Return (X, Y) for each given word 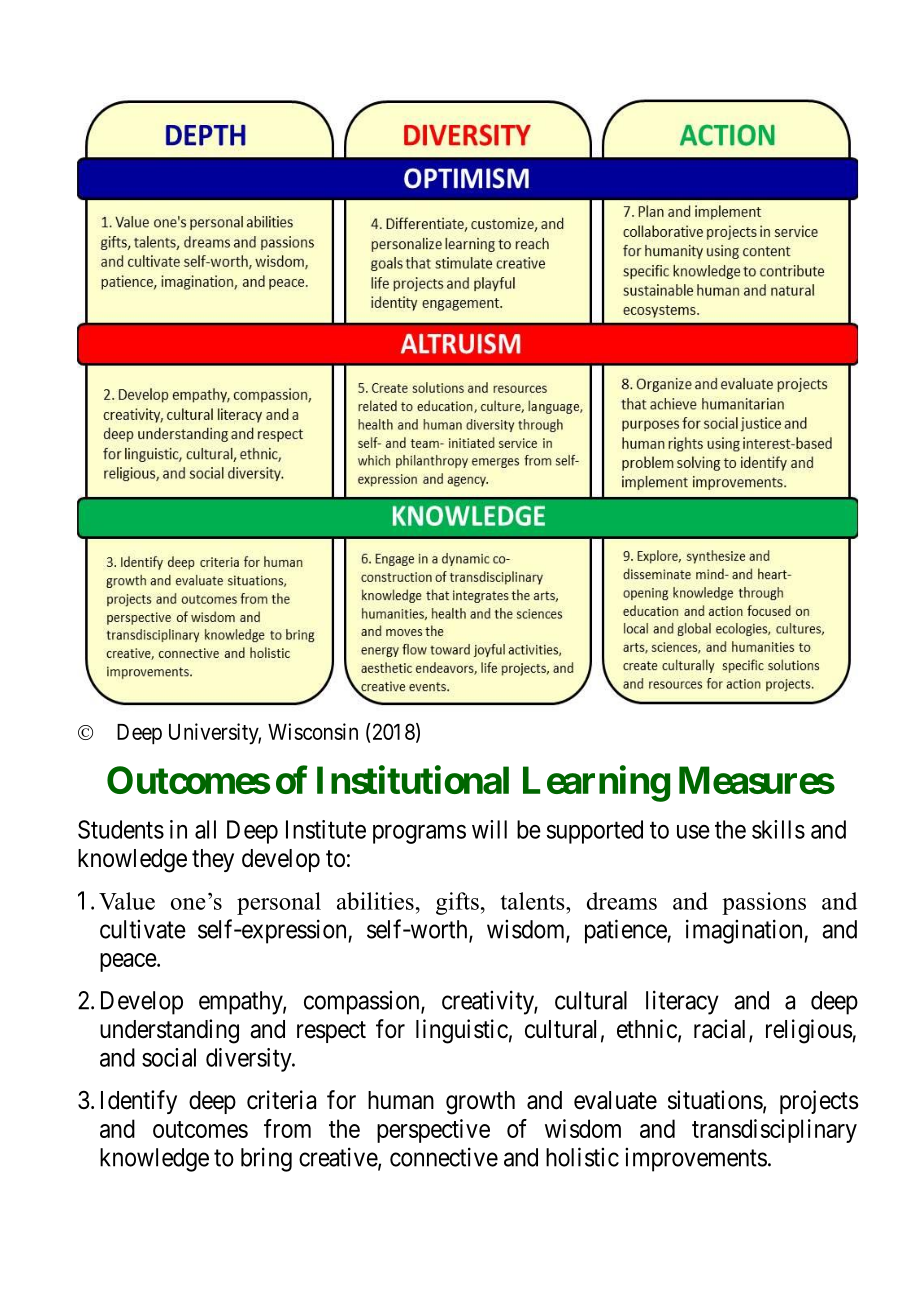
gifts (457, 903)
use (693, 832)
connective (444, 1157)
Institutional (413, 780)
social (169, 1057)
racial (722, 1030)
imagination (745, 931)
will (489, 829)
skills (778, 829)
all (205, 829)
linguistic (462, 1031)
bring (266, 1159)
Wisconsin (313, 731)
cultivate (143, 929)
